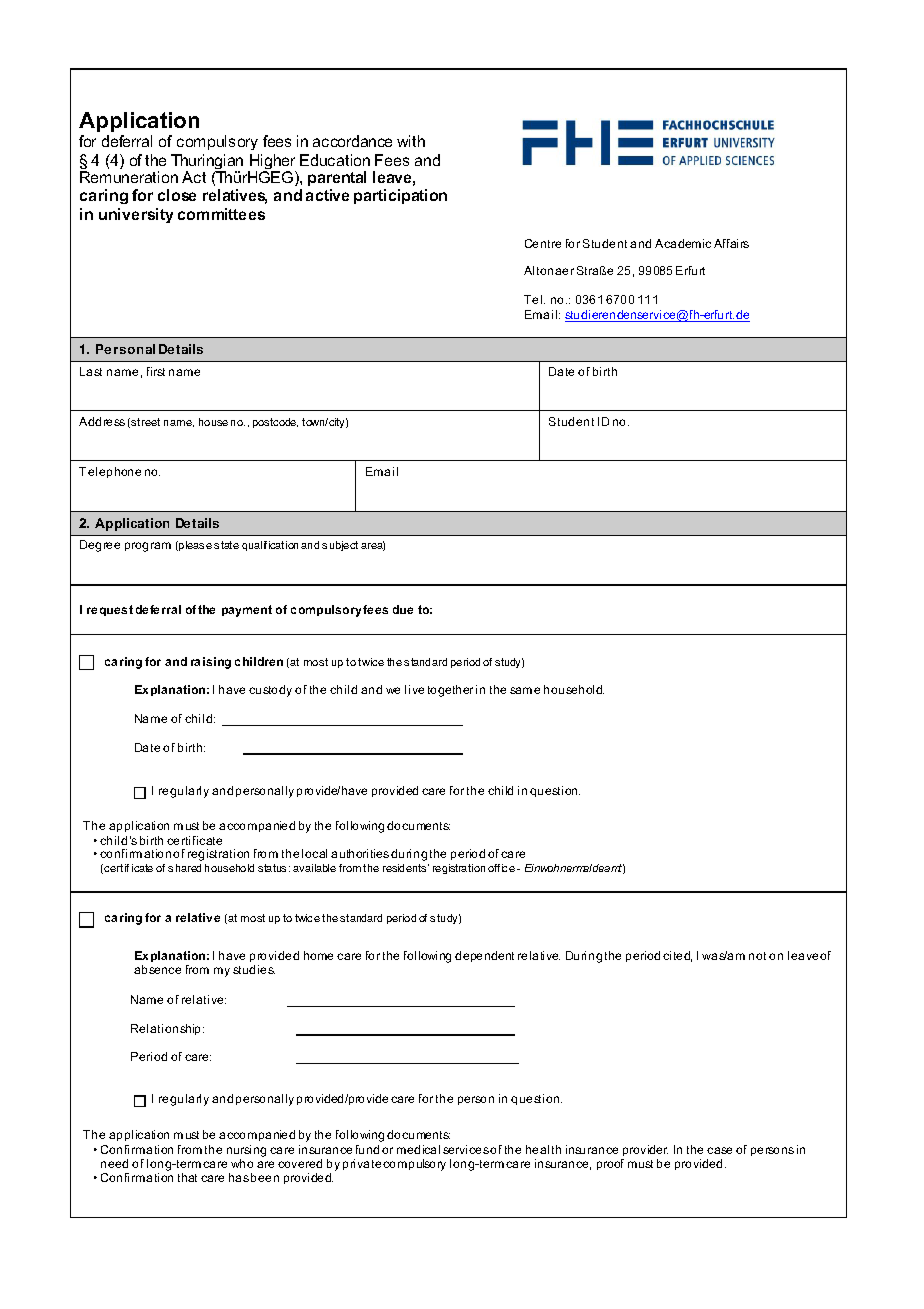 The width and height of the screenshot is (924, 1309). I want to click on raising, so click(211, 663).
